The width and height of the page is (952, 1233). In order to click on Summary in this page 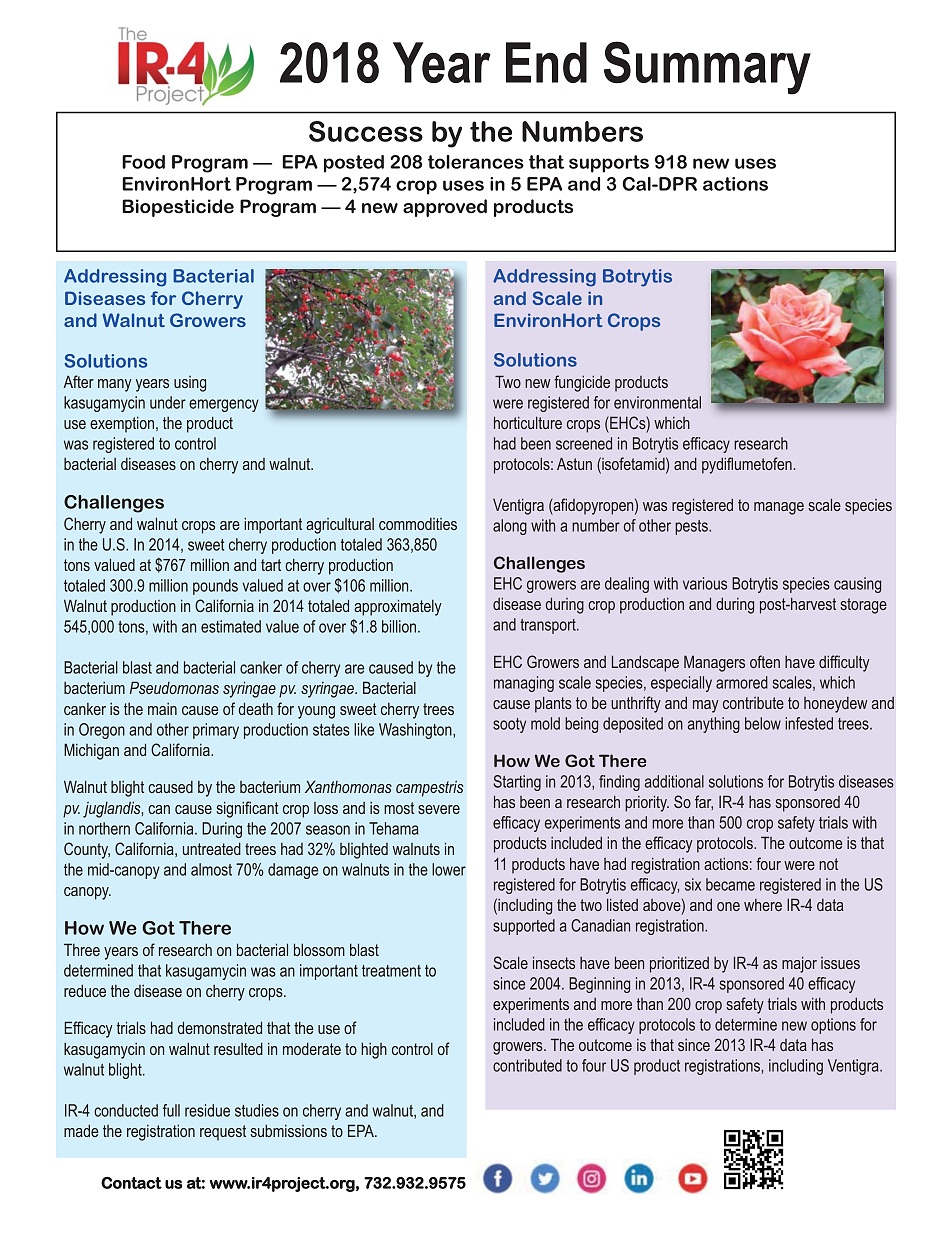, I will do `click(707, 68)`.
